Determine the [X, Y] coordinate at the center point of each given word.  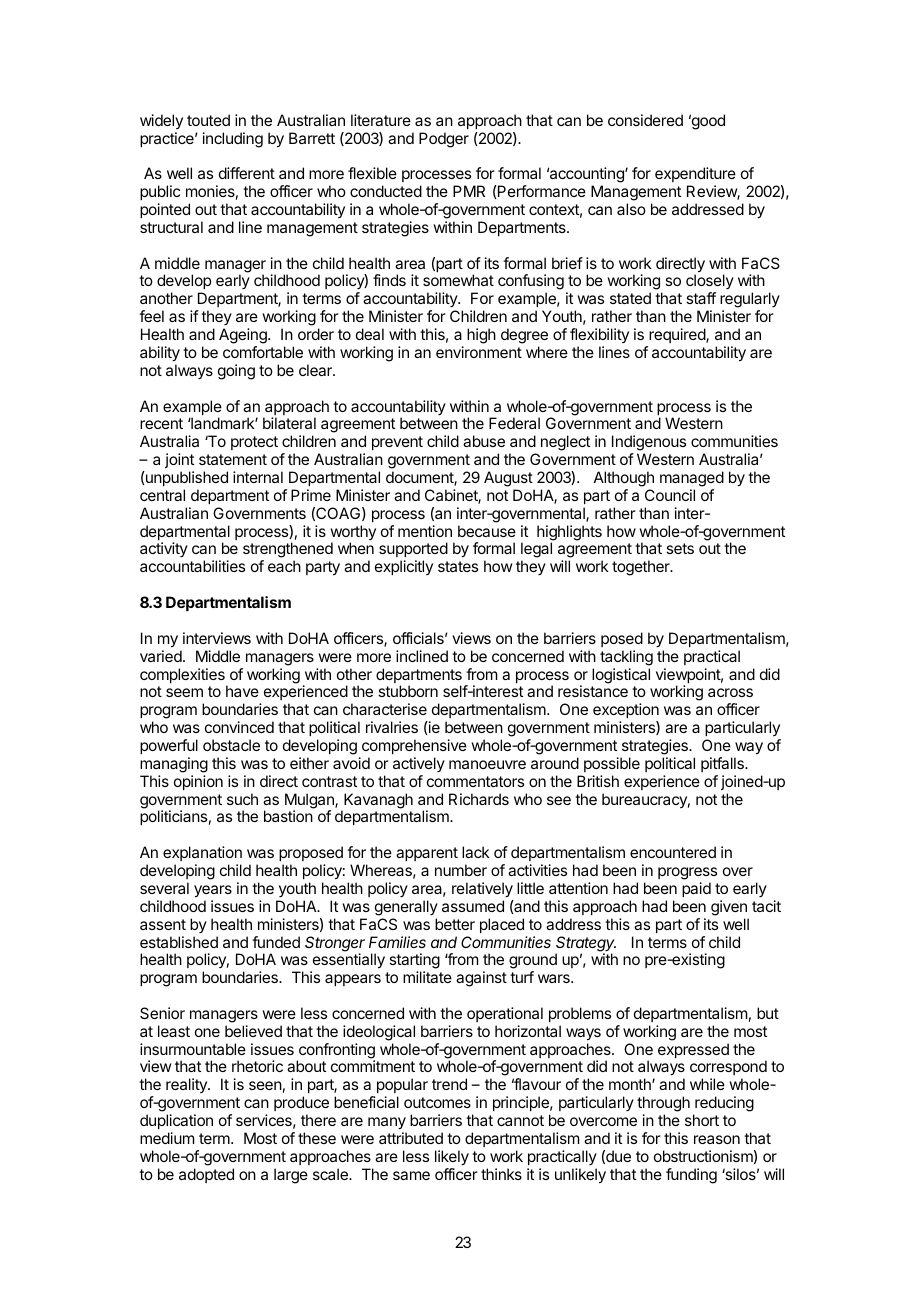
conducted [386, 191]
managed [692, 479]
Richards [479, 799]
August [508, 479]
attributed [411, 1138]
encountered [673, 852]
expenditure [695, 174]
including [233, 140]
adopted [206, 1175]
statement [233, 459]
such [242, 799]
